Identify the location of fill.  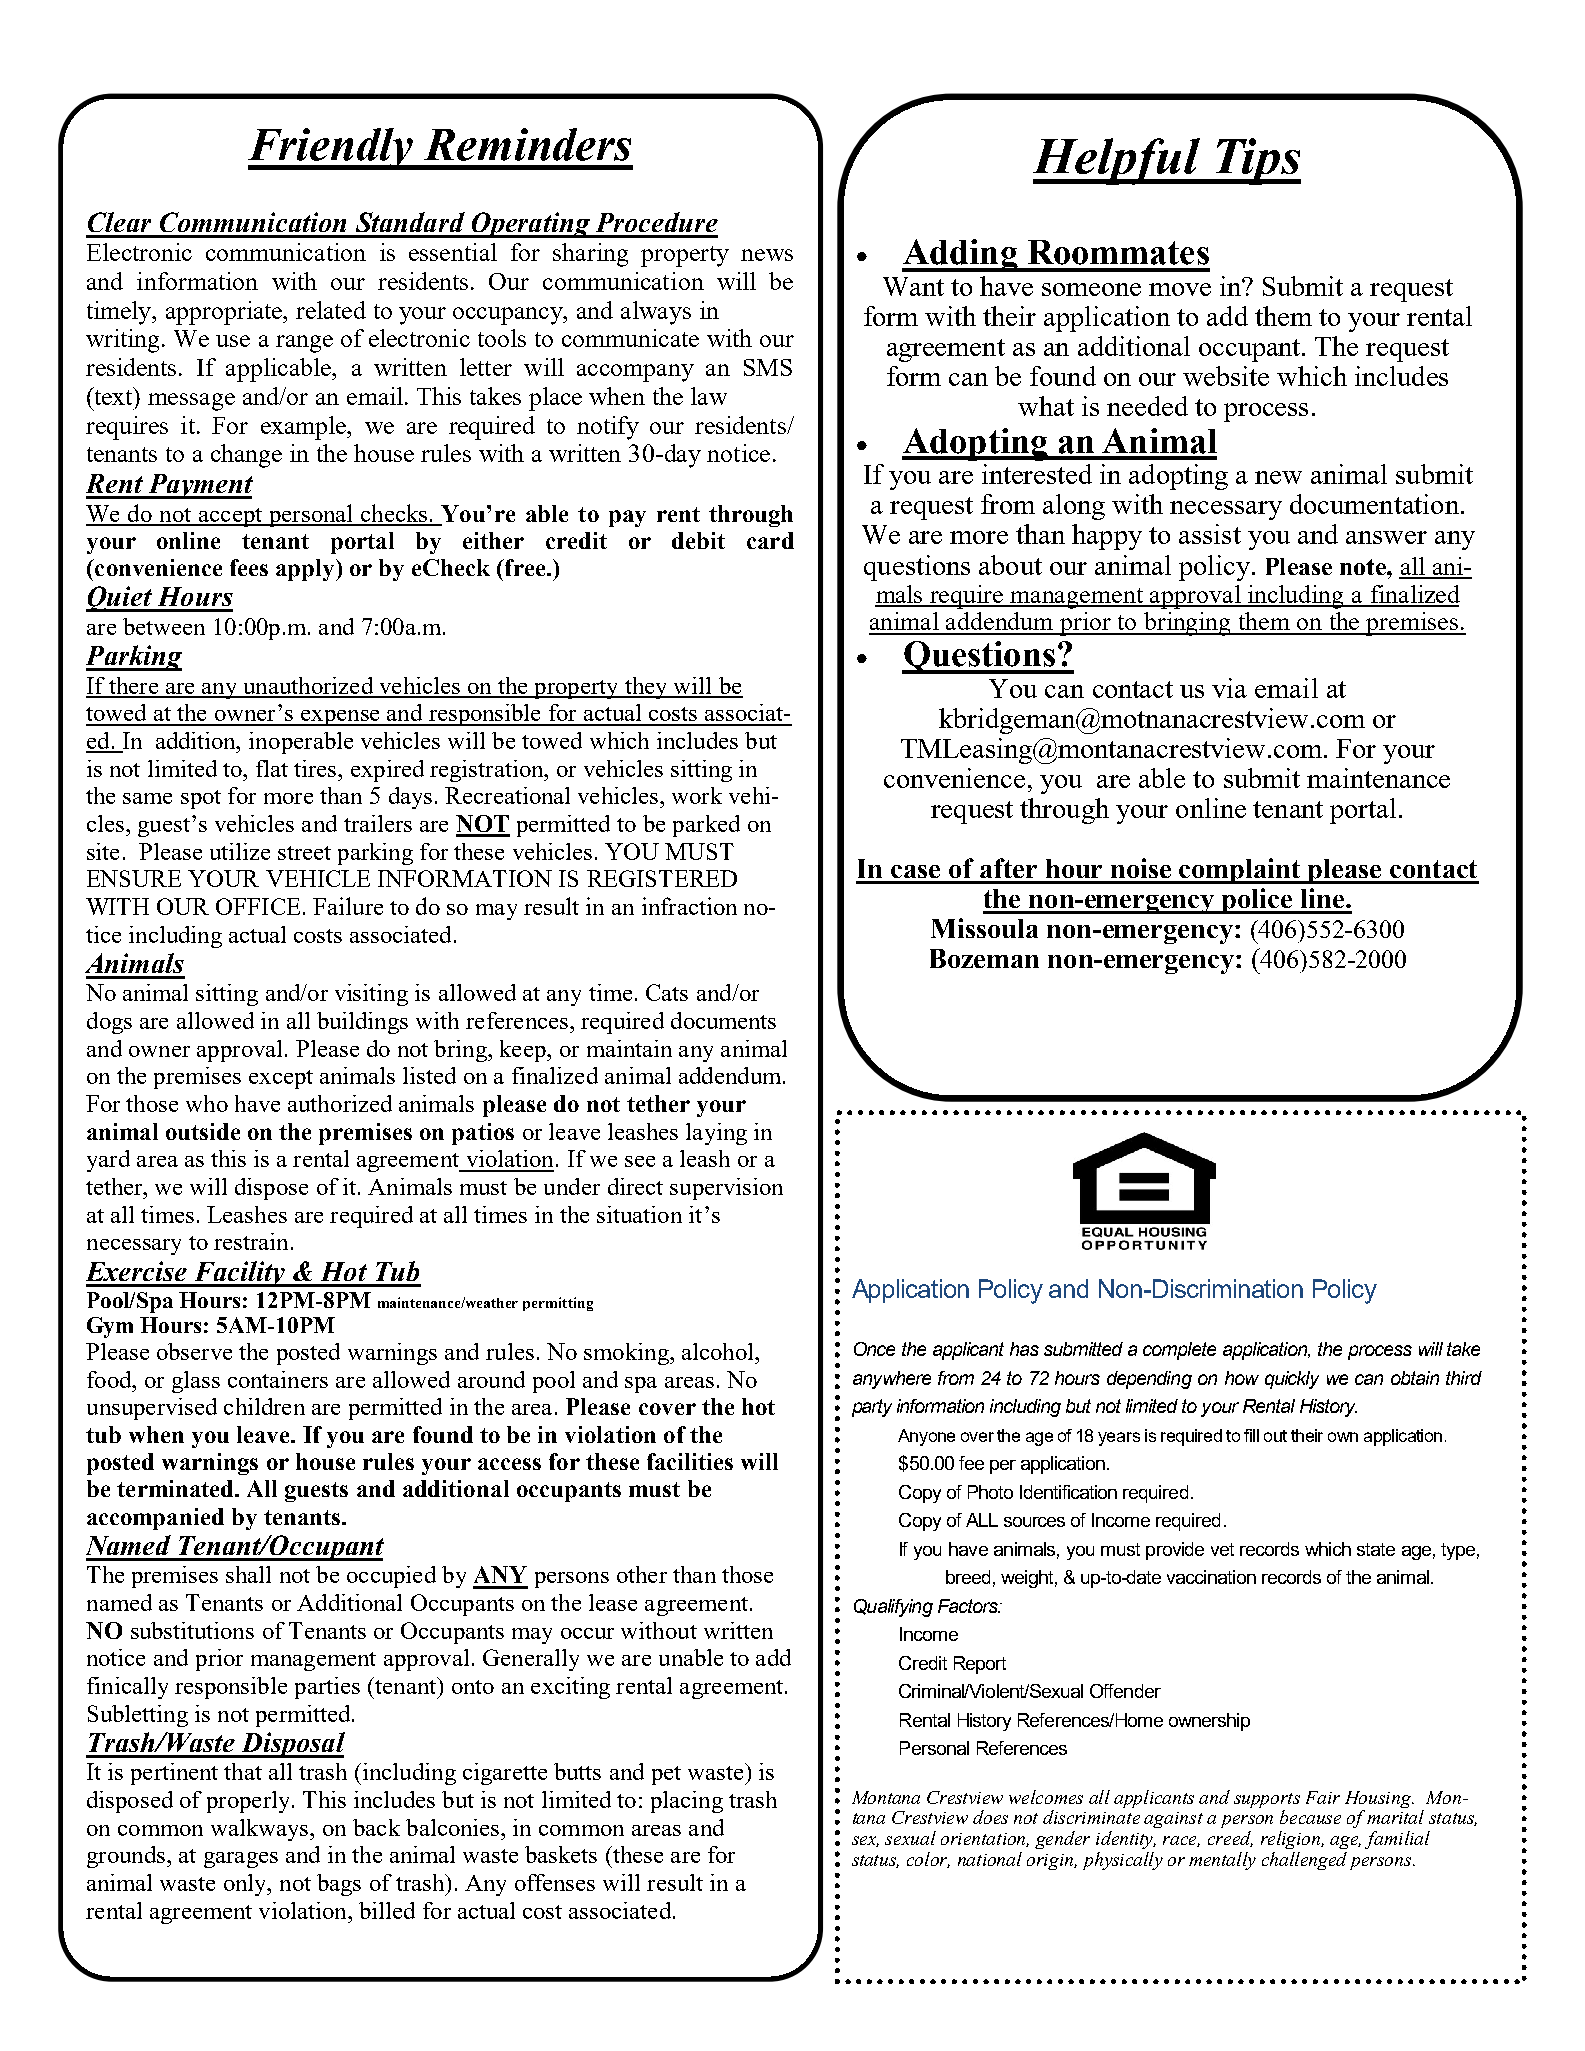
(1251, 1435).
